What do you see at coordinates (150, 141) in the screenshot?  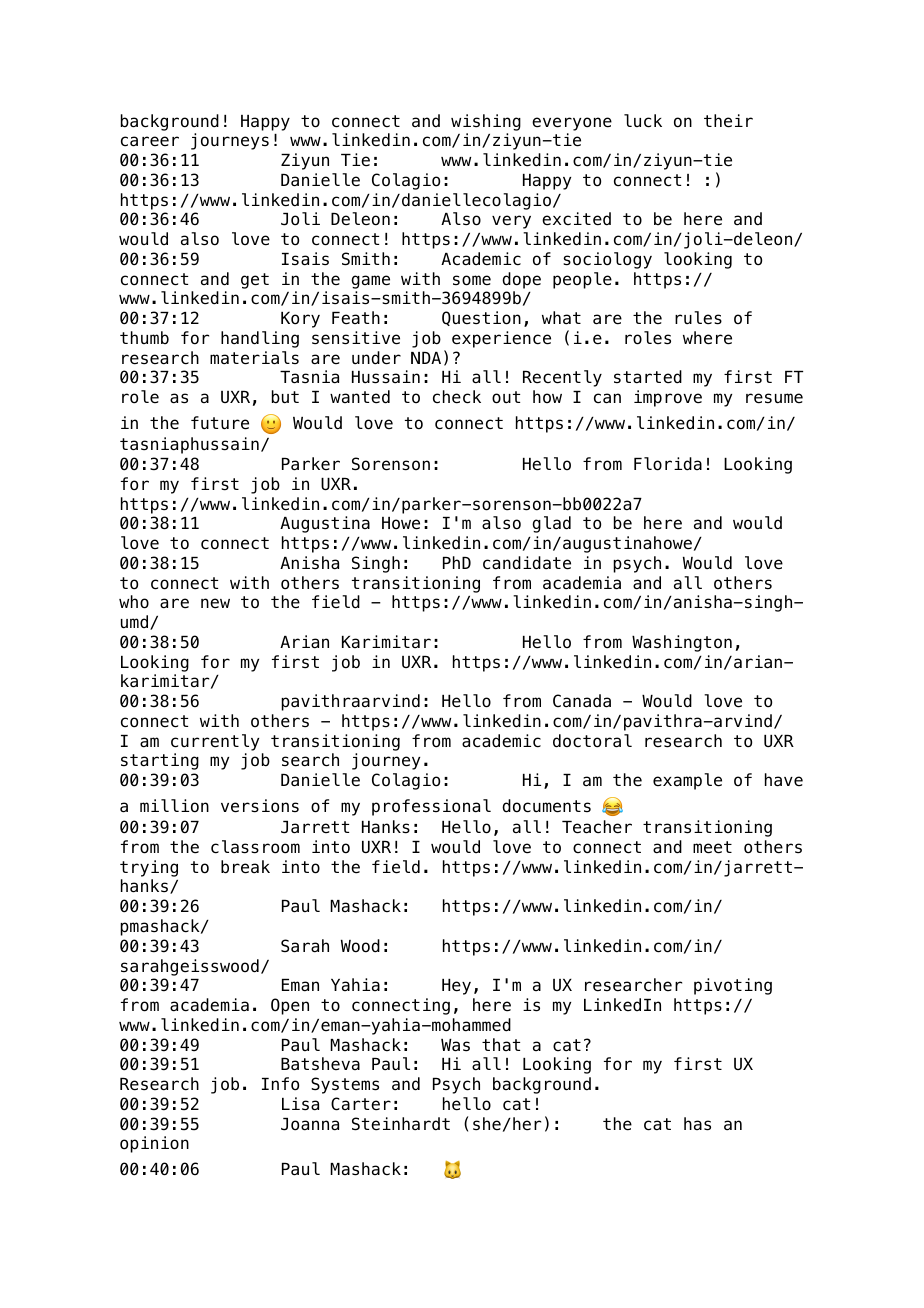 I see `career` at bounding box center [150, 141].
